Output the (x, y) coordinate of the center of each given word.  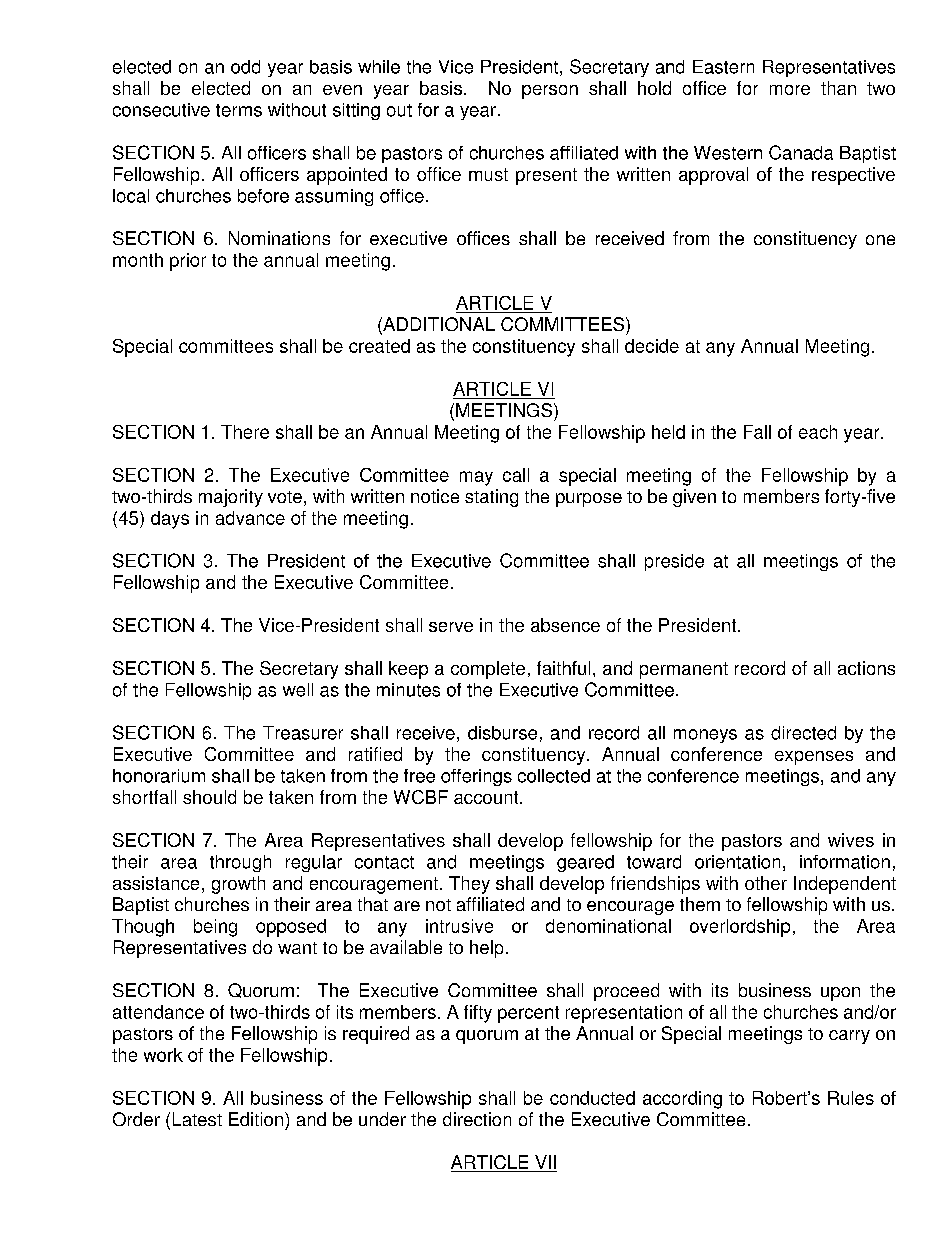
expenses (814, 758)
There (245, 432)
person (550, 92)
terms (239, 110)
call (516, 475)
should (209, 797)
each (818, 432)
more (790, 90)
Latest (197, 1119)
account (487, 797)
